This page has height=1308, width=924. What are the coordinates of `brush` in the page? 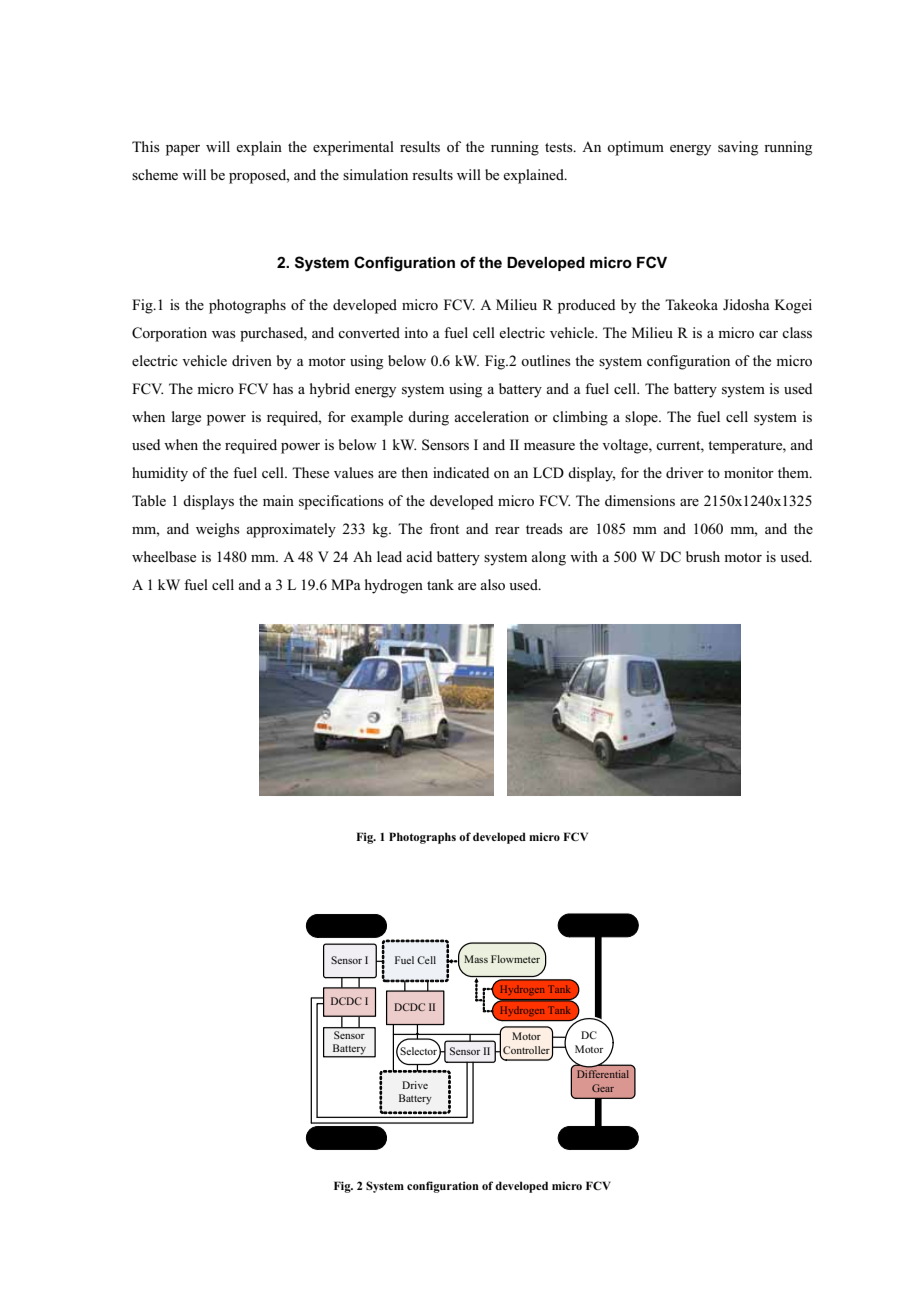 It's located at (703, 556).
